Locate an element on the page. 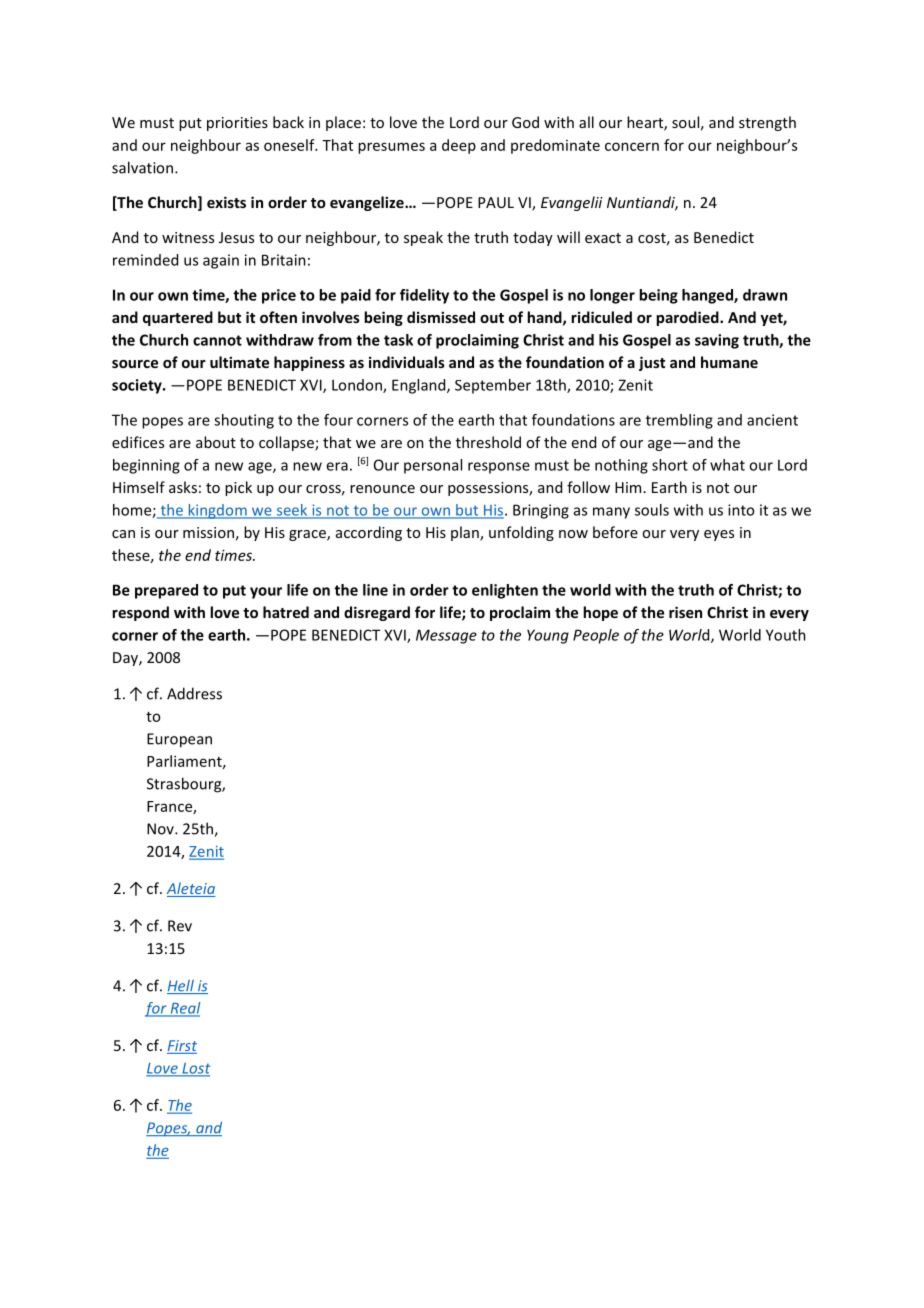 The image size is (924, 1308). Youth is located at coordinates (786, 635).
